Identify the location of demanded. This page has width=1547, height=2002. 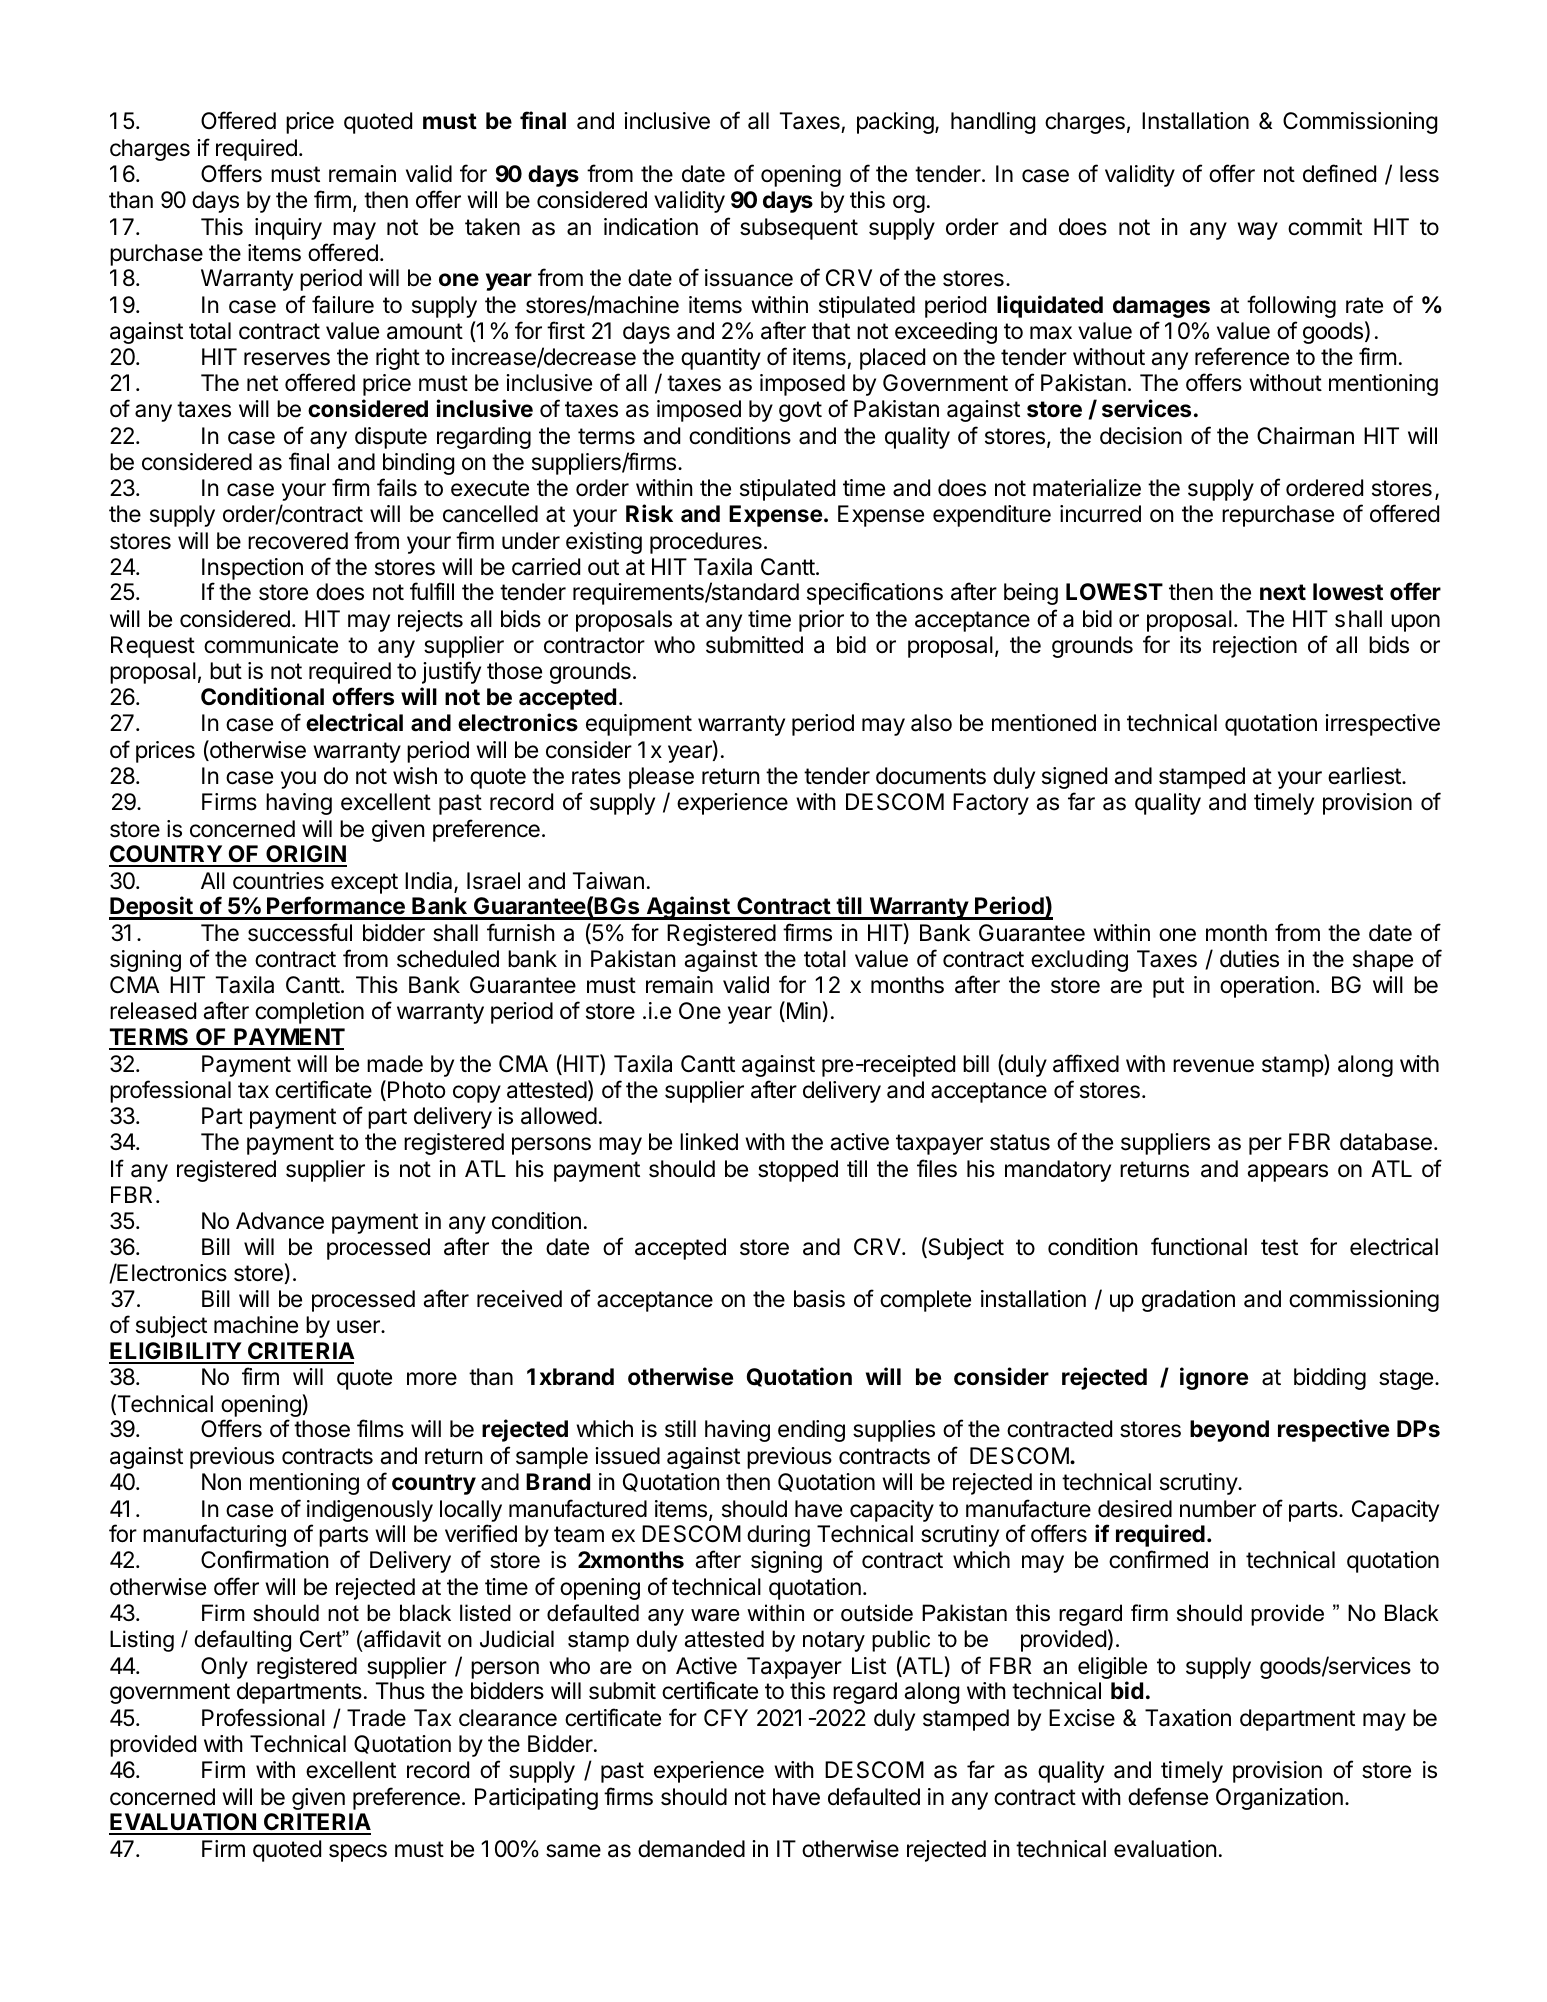
(691, 1849).
